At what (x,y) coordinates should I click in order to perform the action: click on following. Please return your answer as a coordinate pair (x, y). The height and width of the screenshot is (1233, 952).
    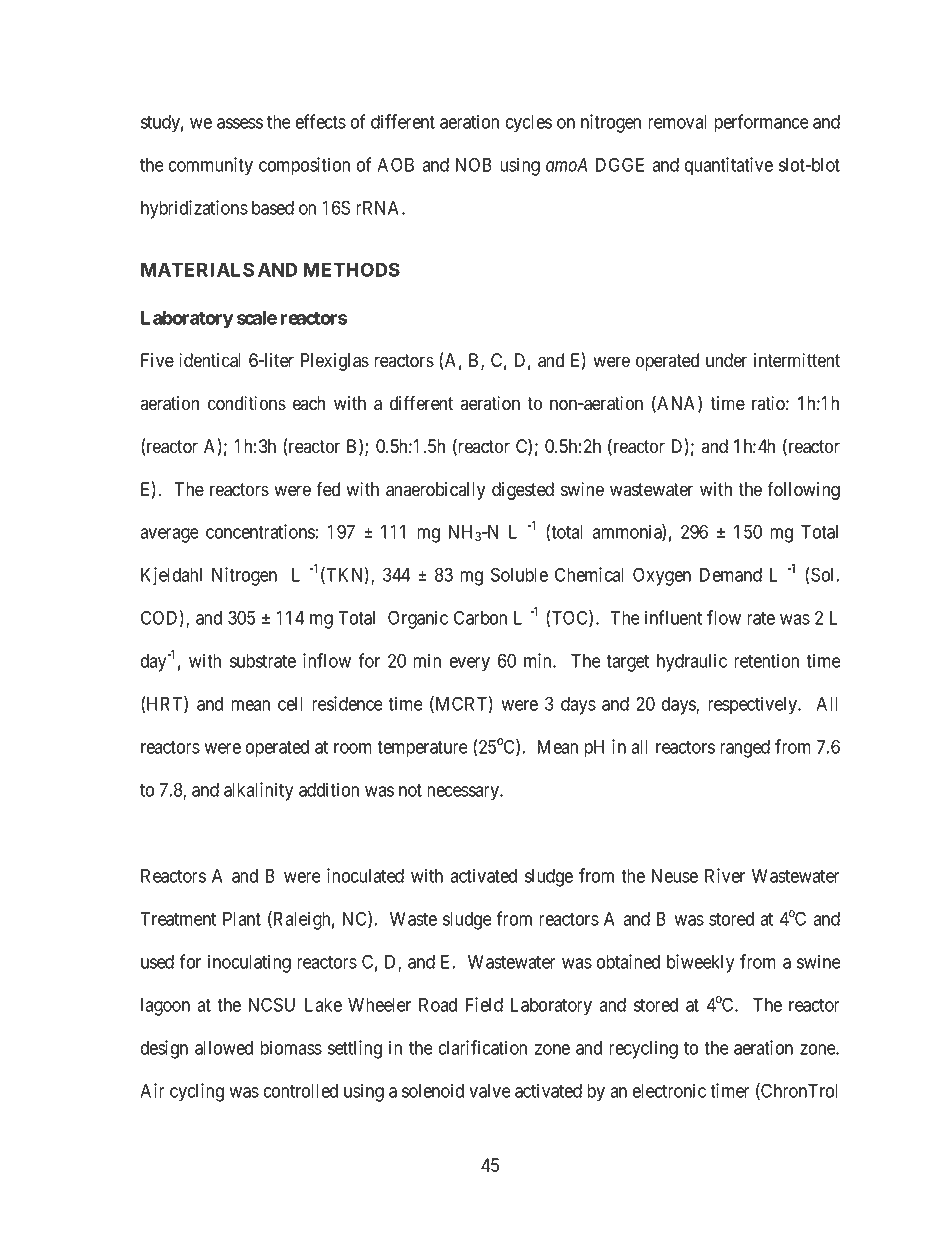
    Looking at the image, I should click on (803, 490).
